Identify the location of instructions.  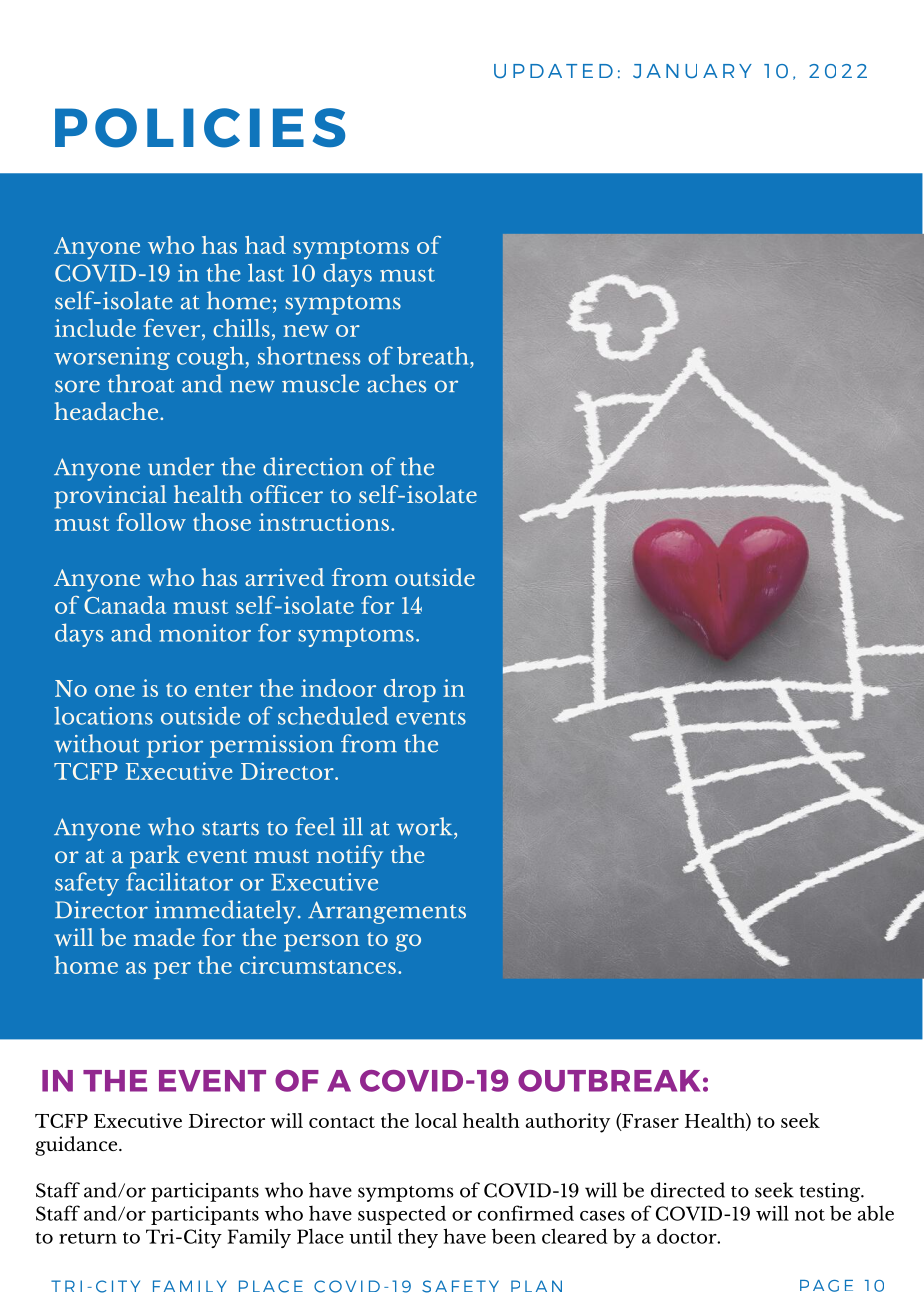
(324, 522).
